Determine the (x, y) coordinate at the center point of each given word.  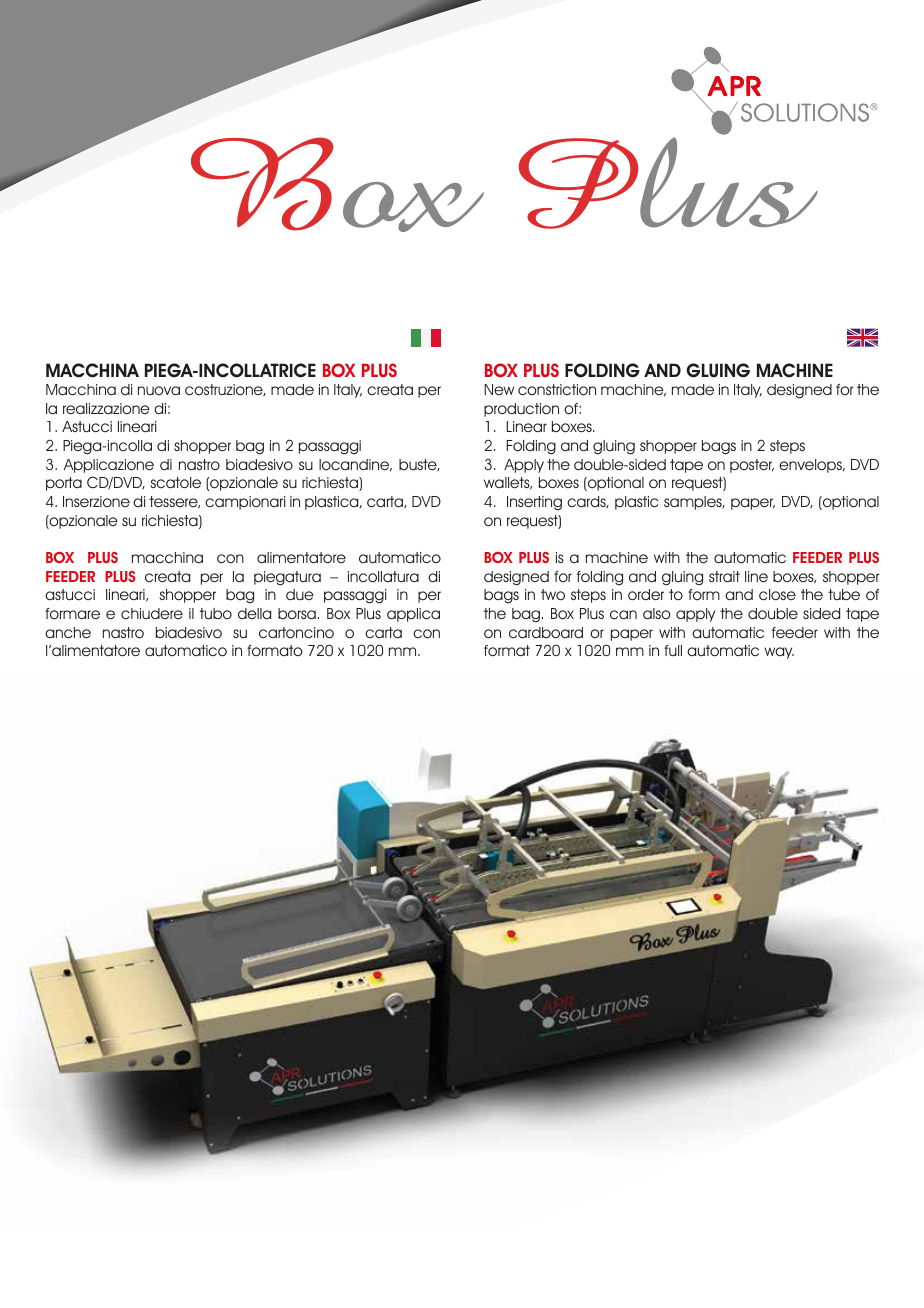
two (553, 595)
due (300, 595)
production (521, 410)
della (254, 613)
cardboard (546, 633)
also (657, 613)
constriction (557, 390)
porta (64, 484)
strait (724, 576)
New (499, 389)
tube (844, 595)
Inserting (534, 503)
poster (752, 466)
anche (68, 633)
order (646, 595)
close (777, 595)
